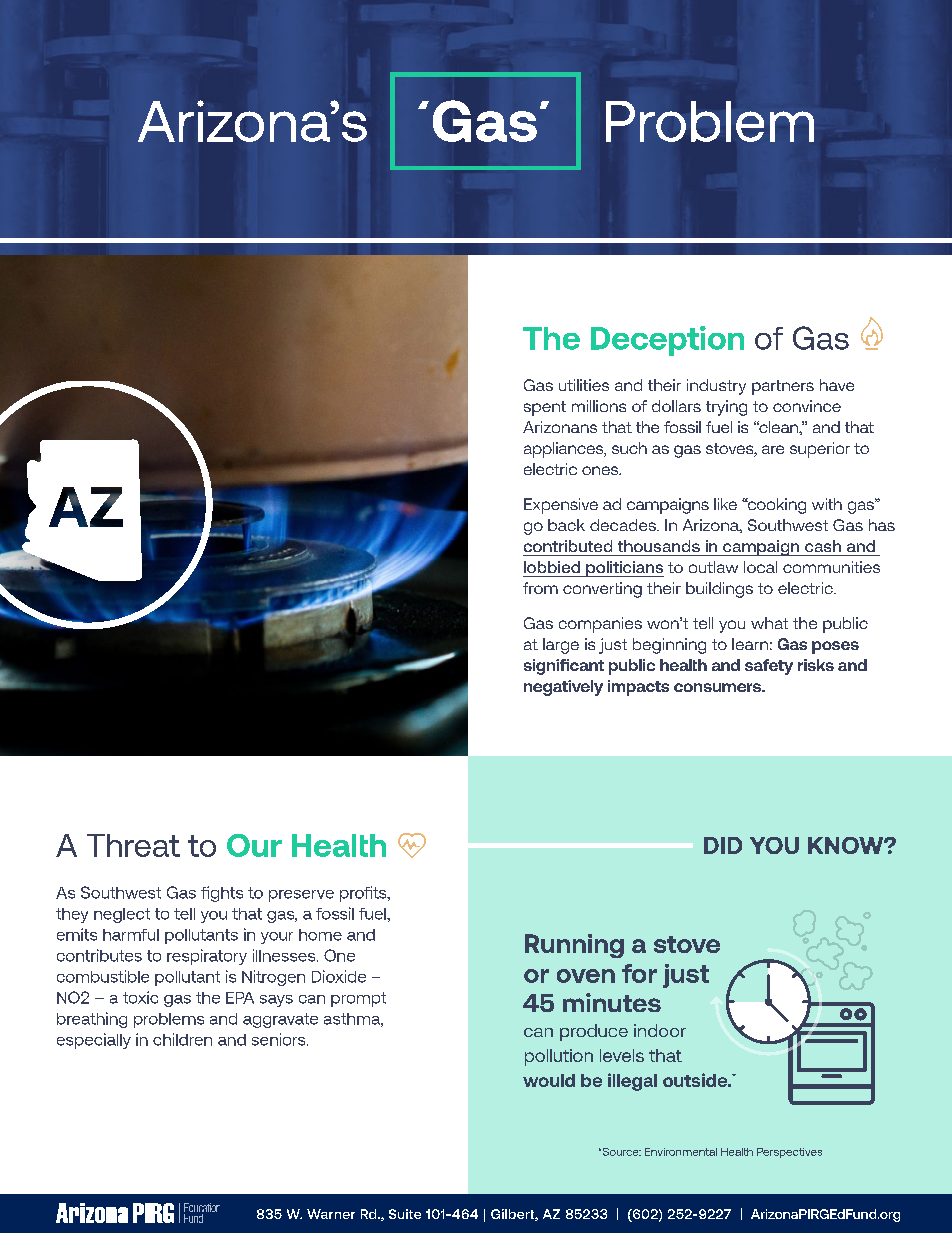  What do you see at coordinates (563, 688) in the image?
I see `negatively` at bounding box center [563, 688].
